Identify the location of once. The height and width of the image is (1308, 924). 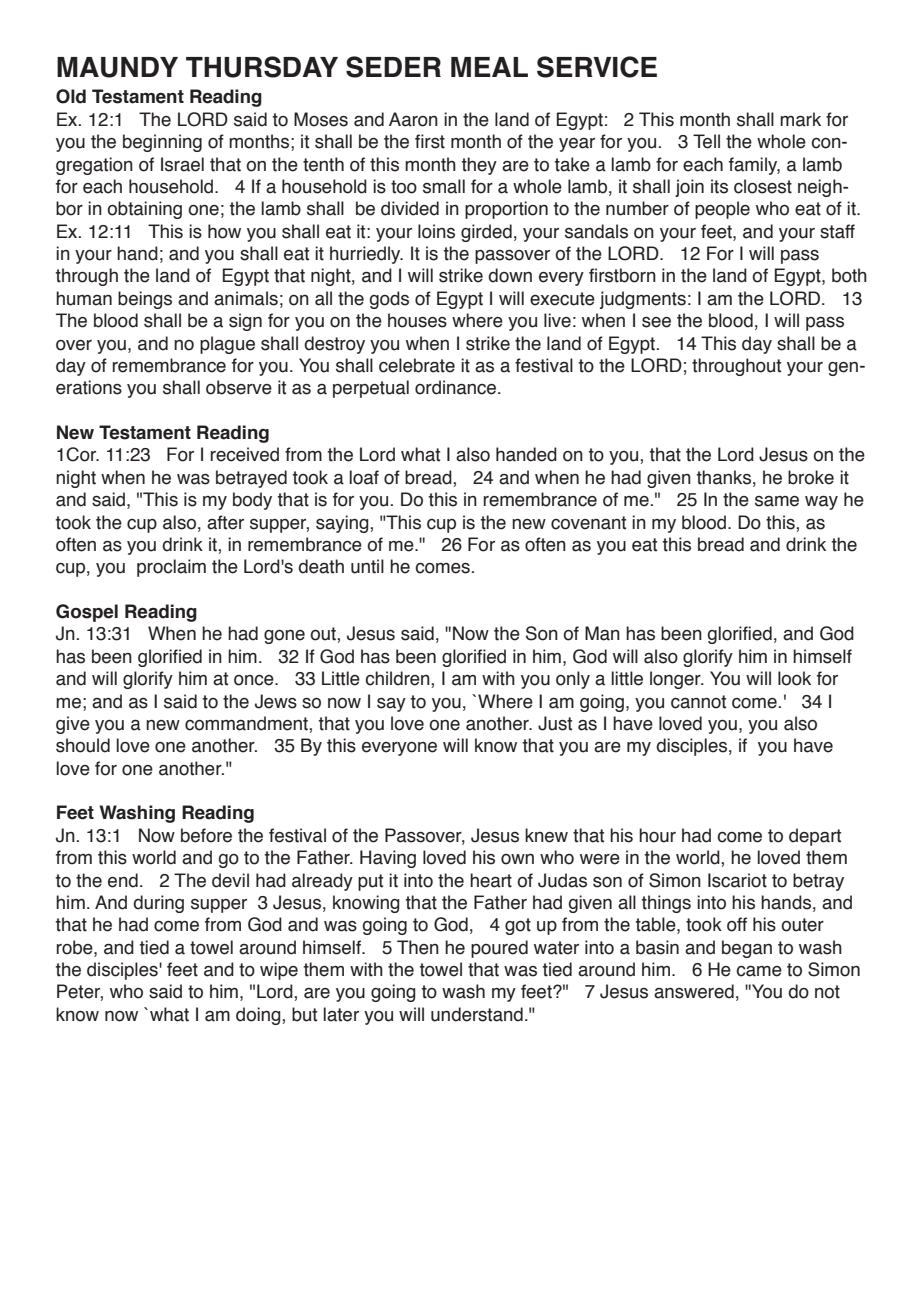
(255, 680).
